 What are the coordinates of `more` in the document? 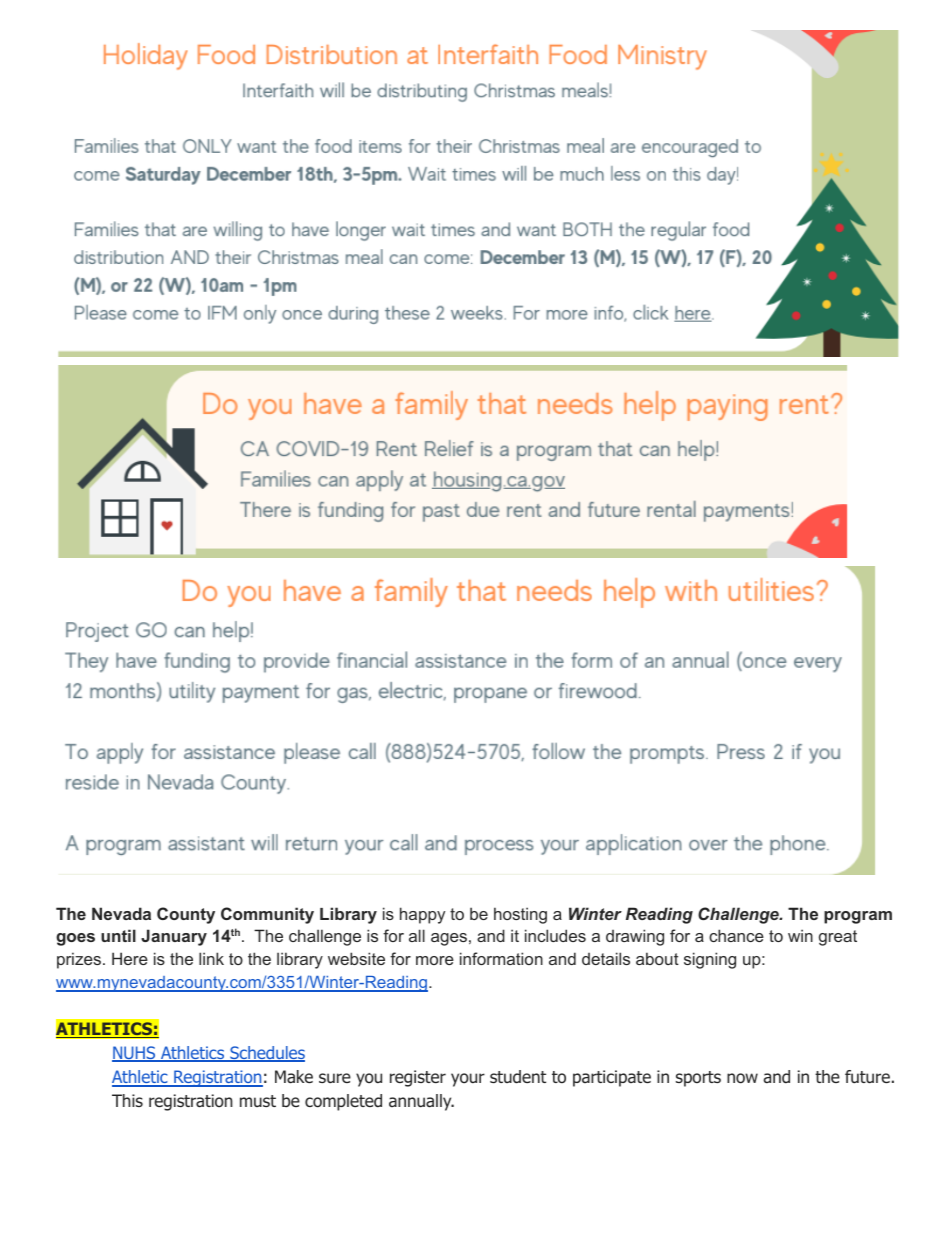 It's located at (435, 960).
